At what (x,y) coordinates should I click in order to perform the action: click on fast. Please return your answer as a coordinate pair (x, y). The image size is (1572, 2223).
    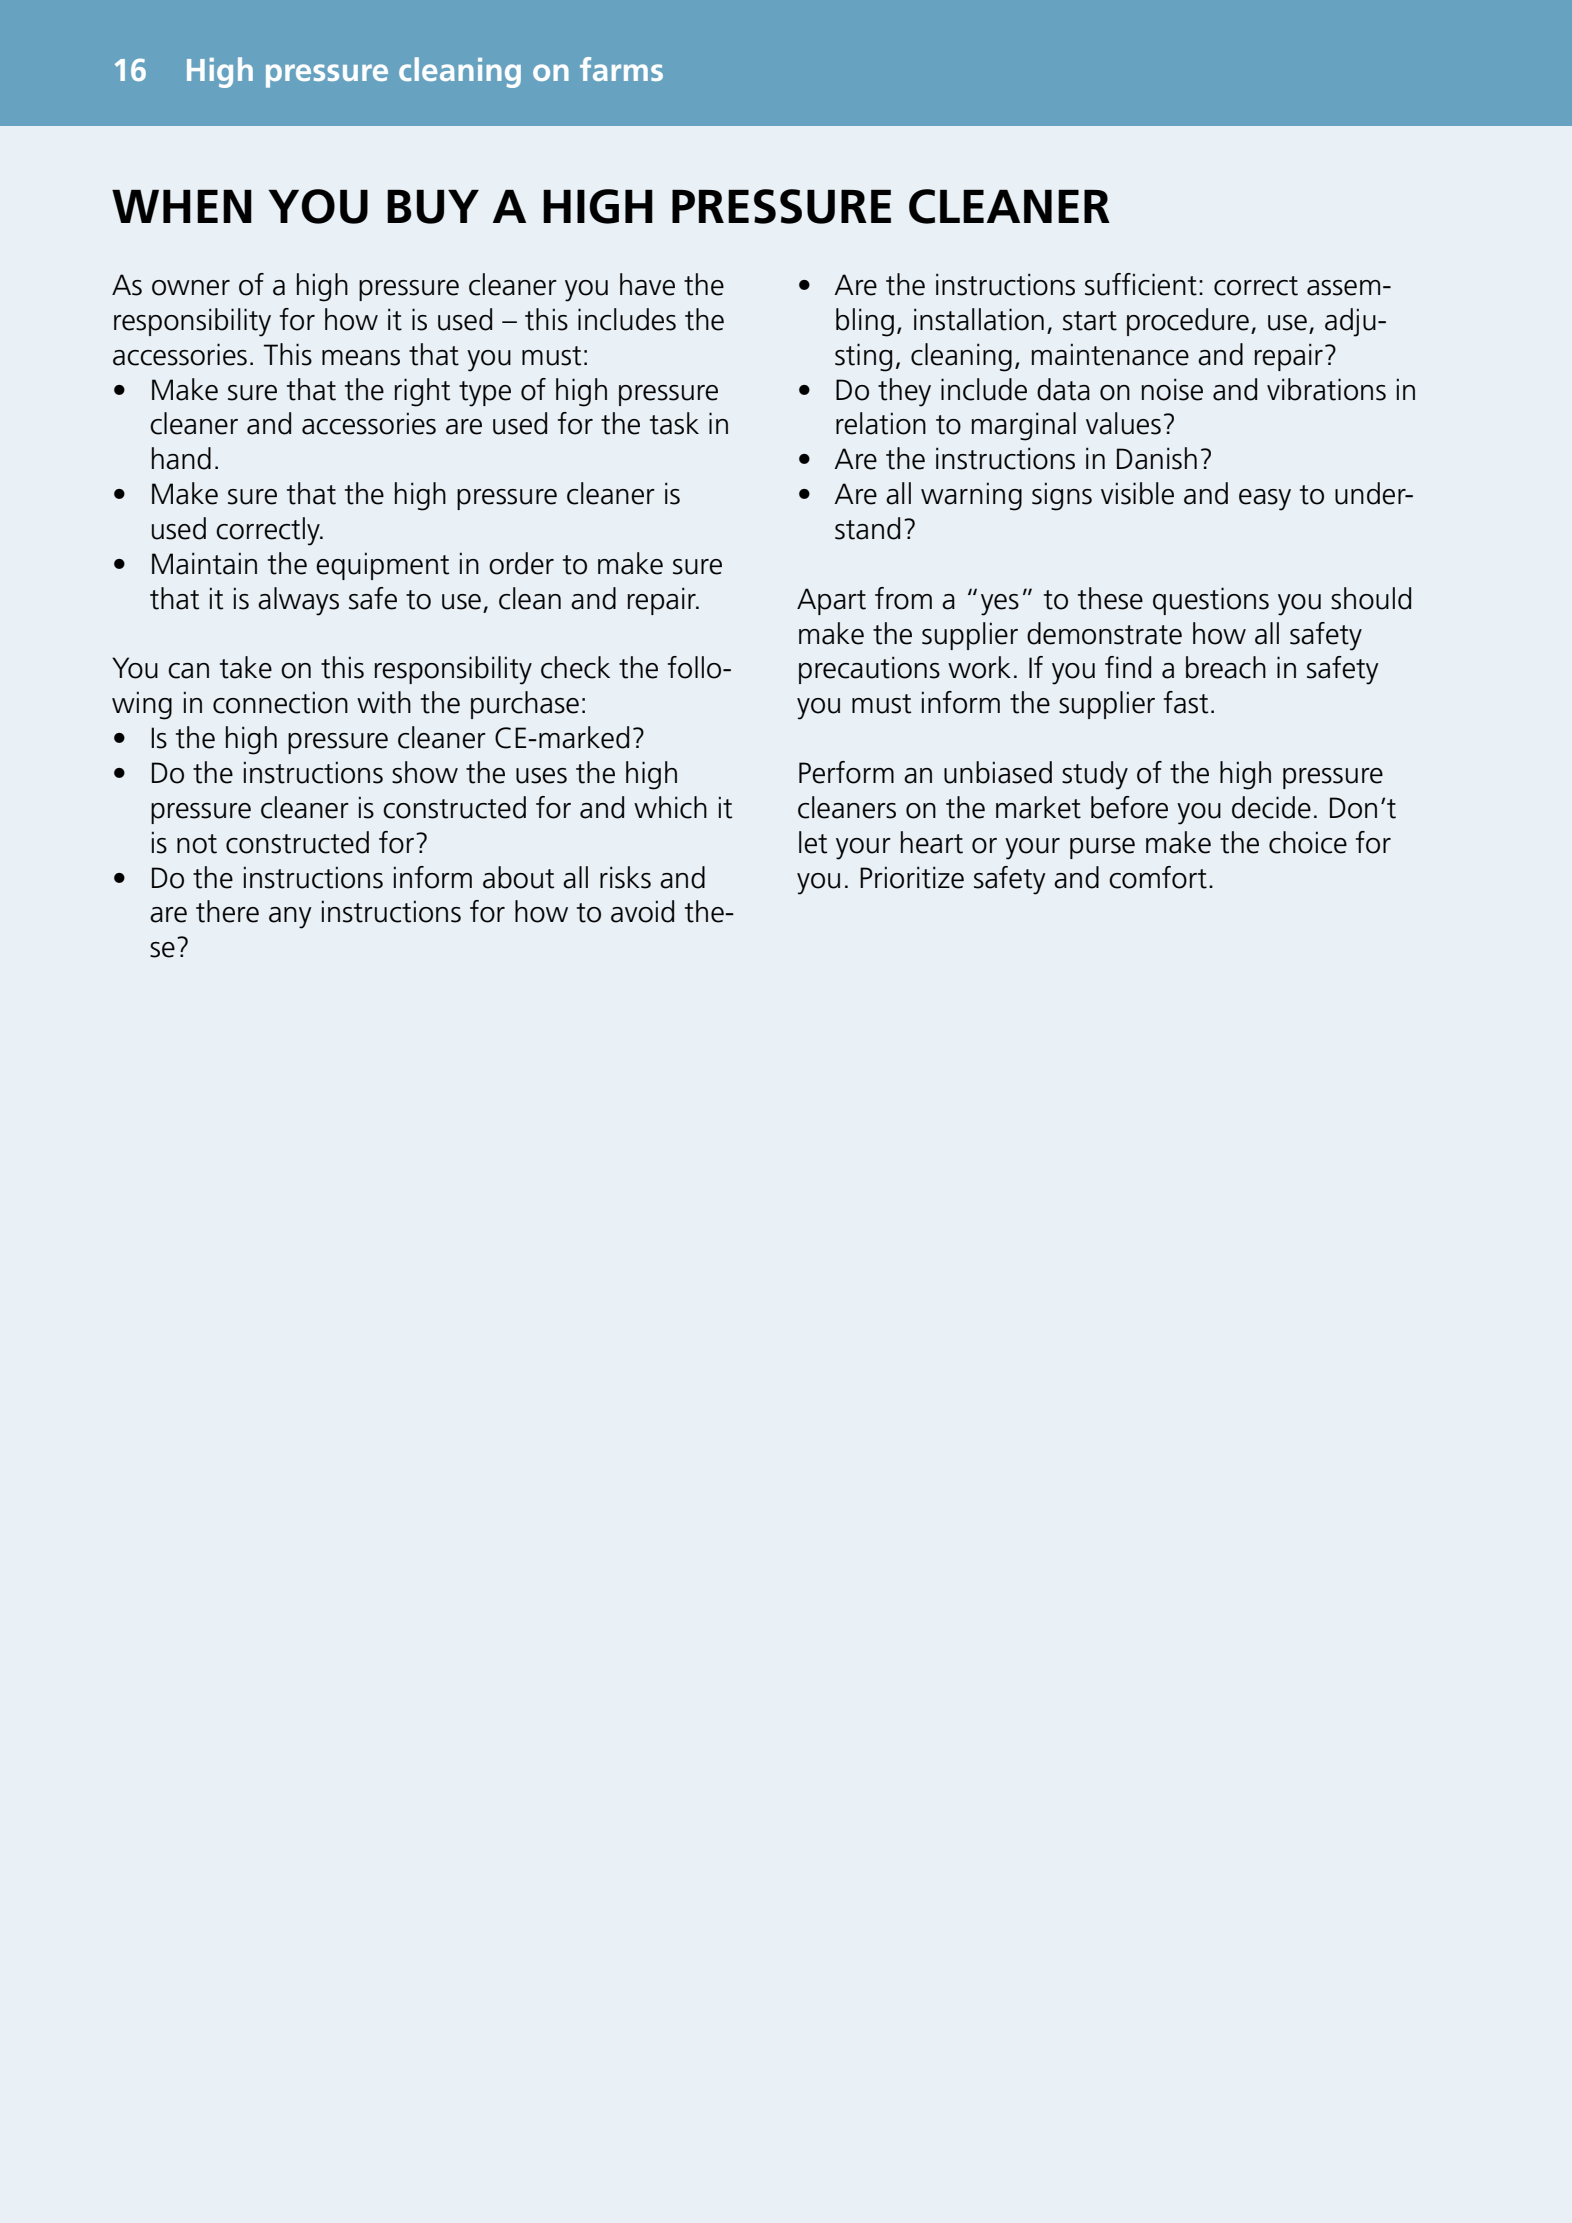
    Looking at the image, I should click on (1186, 702).
